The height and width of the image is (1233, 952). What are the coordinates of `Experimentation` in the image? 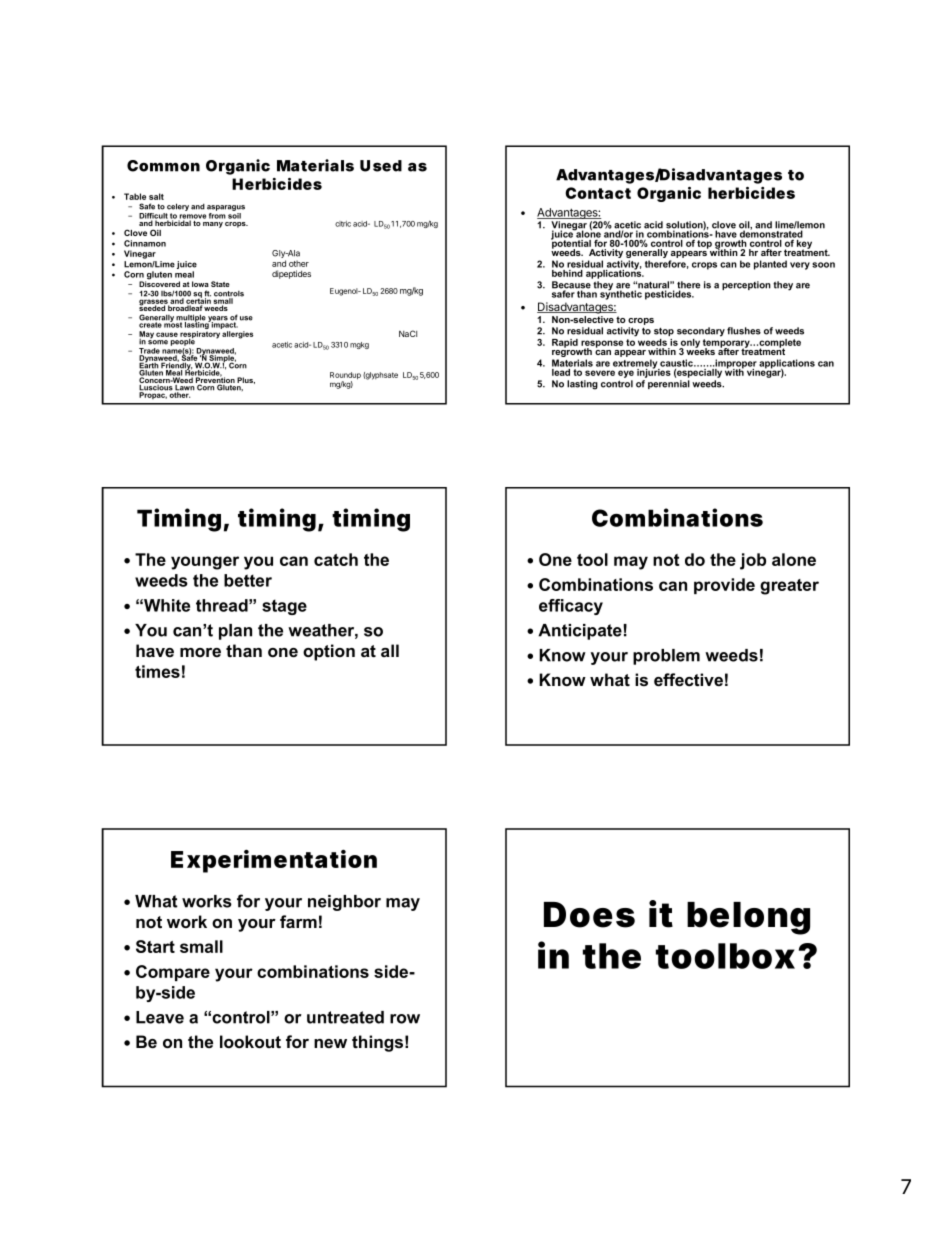 It's located at (274, 861).
